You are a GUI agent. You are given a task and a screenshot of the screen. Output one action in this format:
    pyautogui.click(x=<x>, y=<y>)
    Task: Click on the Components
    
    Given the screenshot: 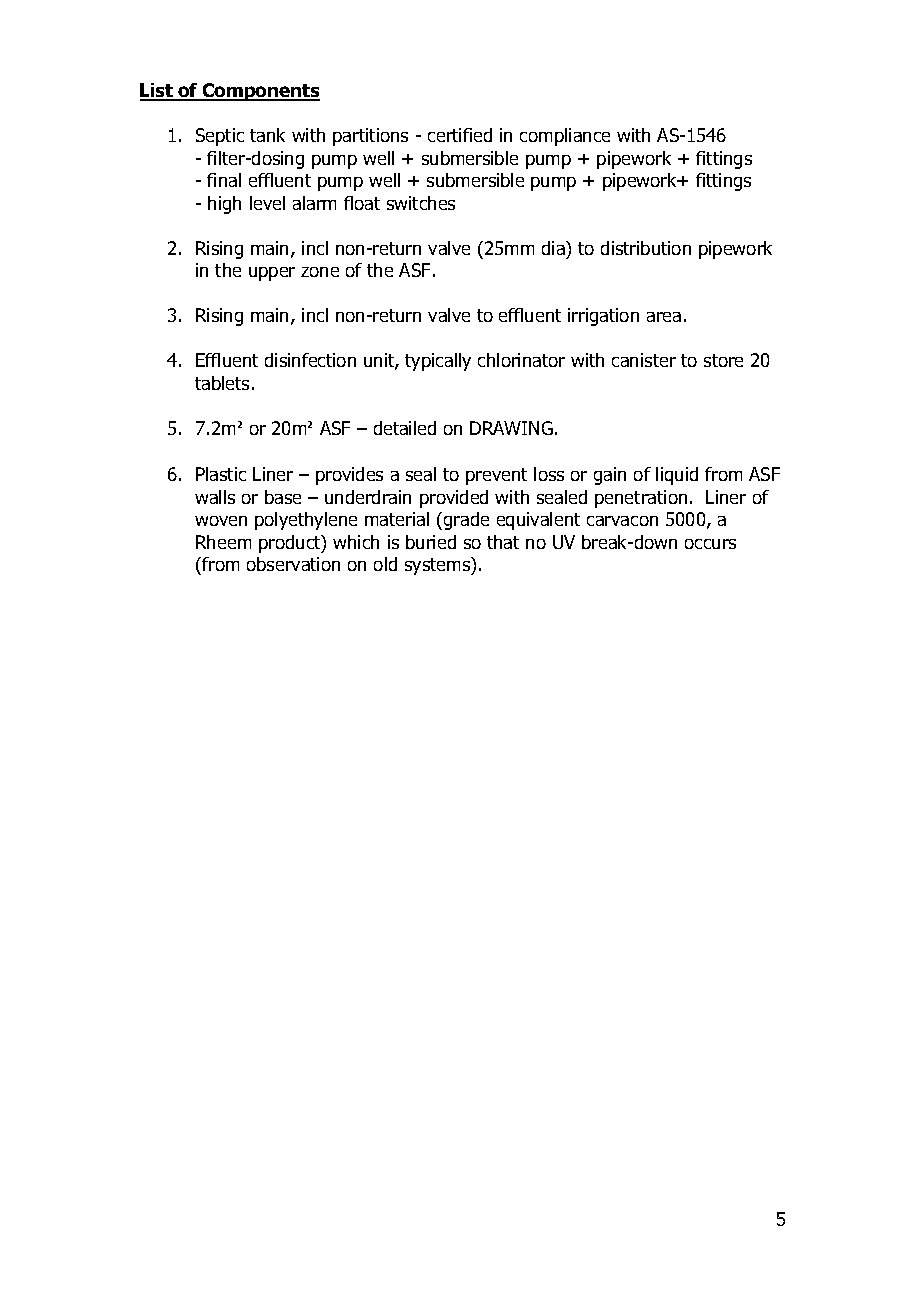 What is the action you would take?
    pyautogui.click(x=260, y=92)
